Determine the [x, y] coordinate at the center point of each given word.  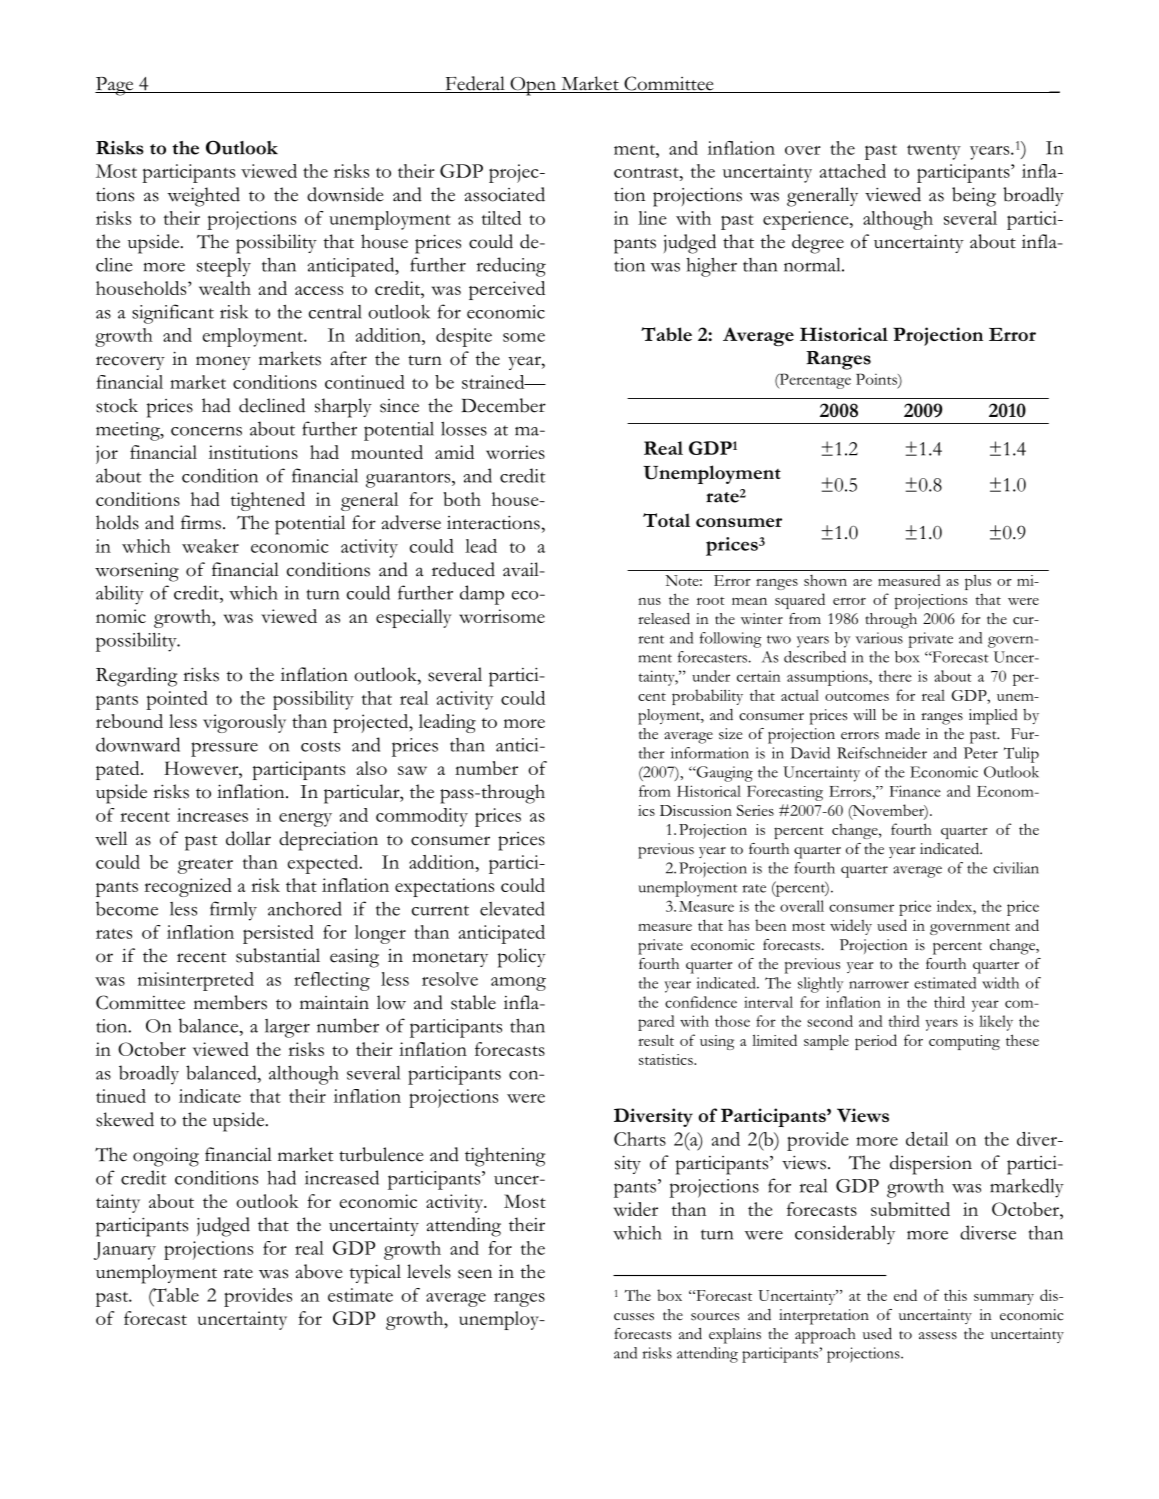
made [902, 734]
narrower [879, 985]
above [319, 1271]
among [518, 984]
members [230, 1002]
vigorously [244, 723]
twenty [934, 152]
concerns [206, 431]
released [664, 619]
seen [475, 1274]
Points [877, 379]
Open [533, 86]
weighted [203, 197]
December [503, 405]
